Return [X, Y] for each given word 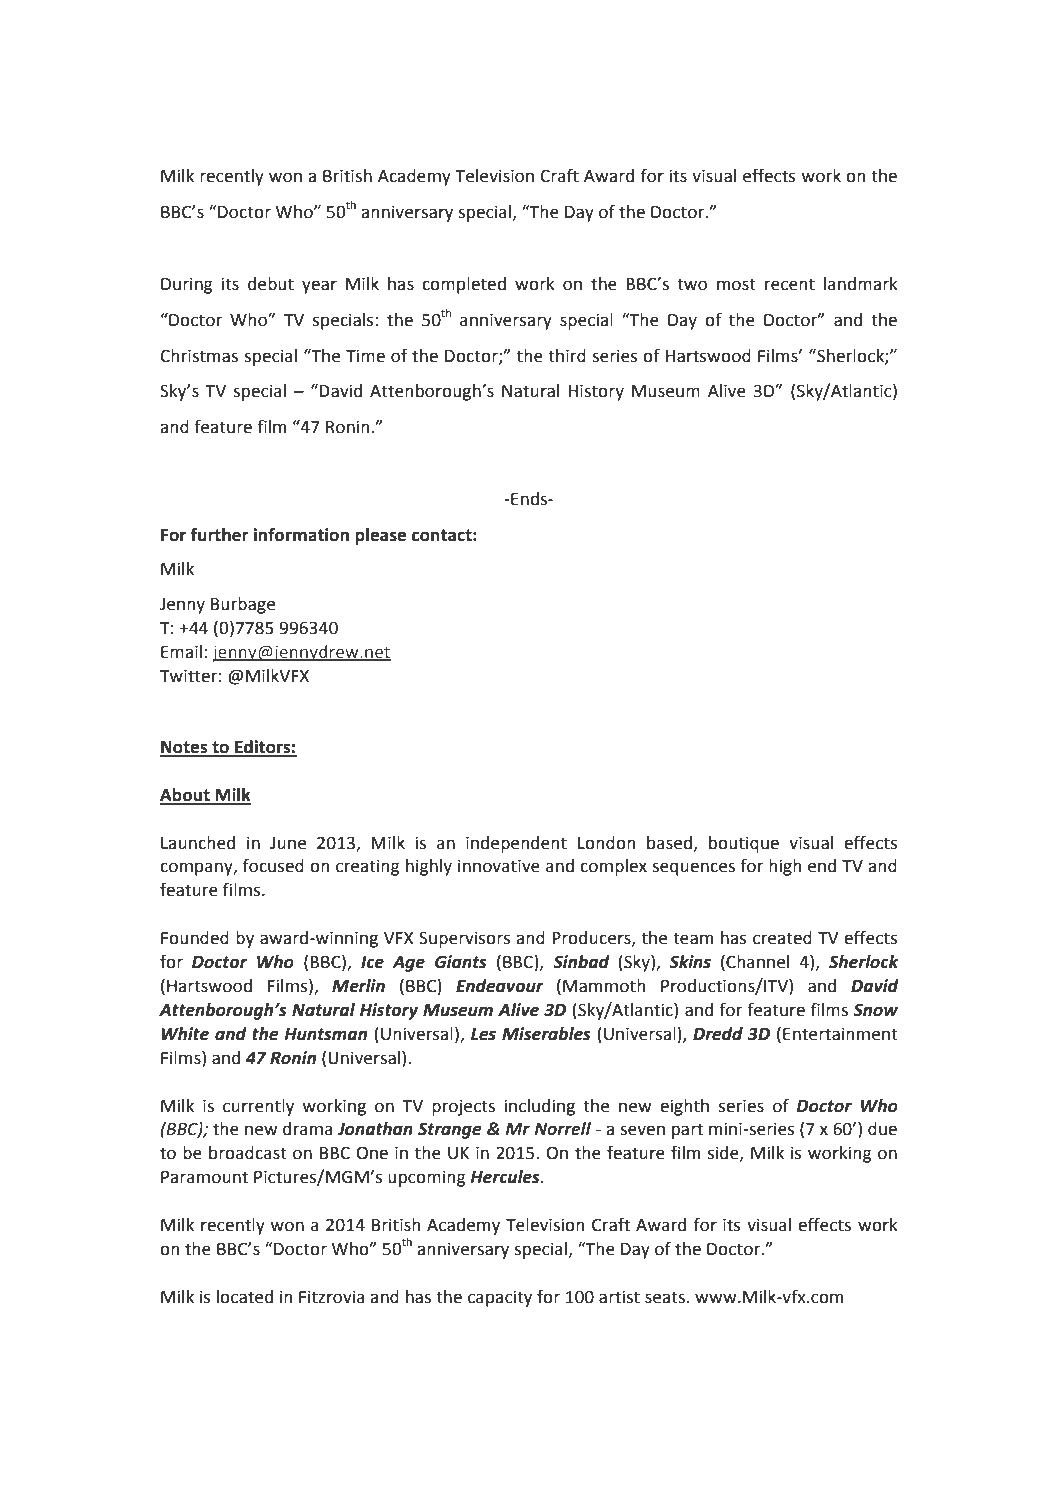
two [692, 284]
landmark [861, 284]
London [606, 843]
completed [464, 285]
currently [258, 1107]
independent [516, 844]
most [736, 284]
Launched [198, 843]
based [669, 843]
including [540, 1107]
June [288, 843]
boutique [744, 844]
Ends [529, 499]
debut [271, 284]
